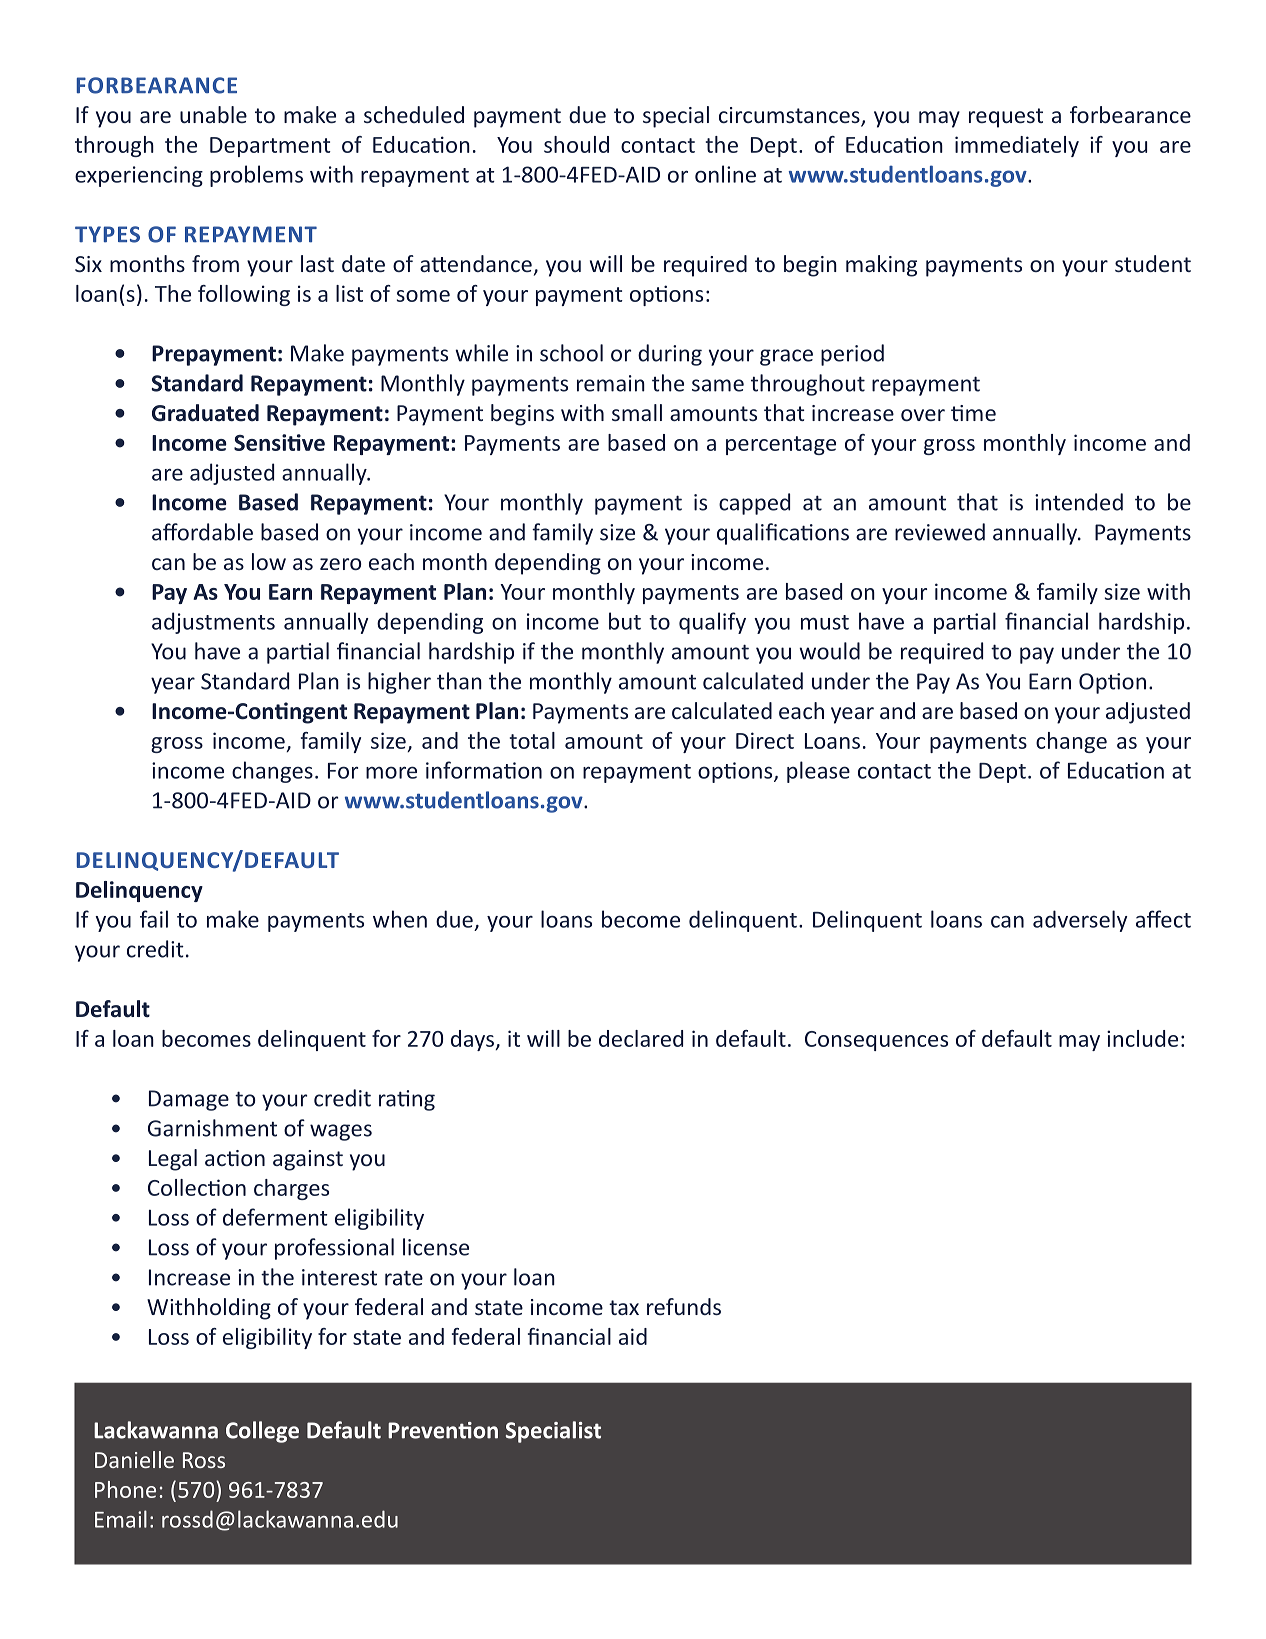 This page has width=1266, height=1639. What do you see at coordinates (576, 144) in the page?
I see `should` at bounding box center [576, 144].
